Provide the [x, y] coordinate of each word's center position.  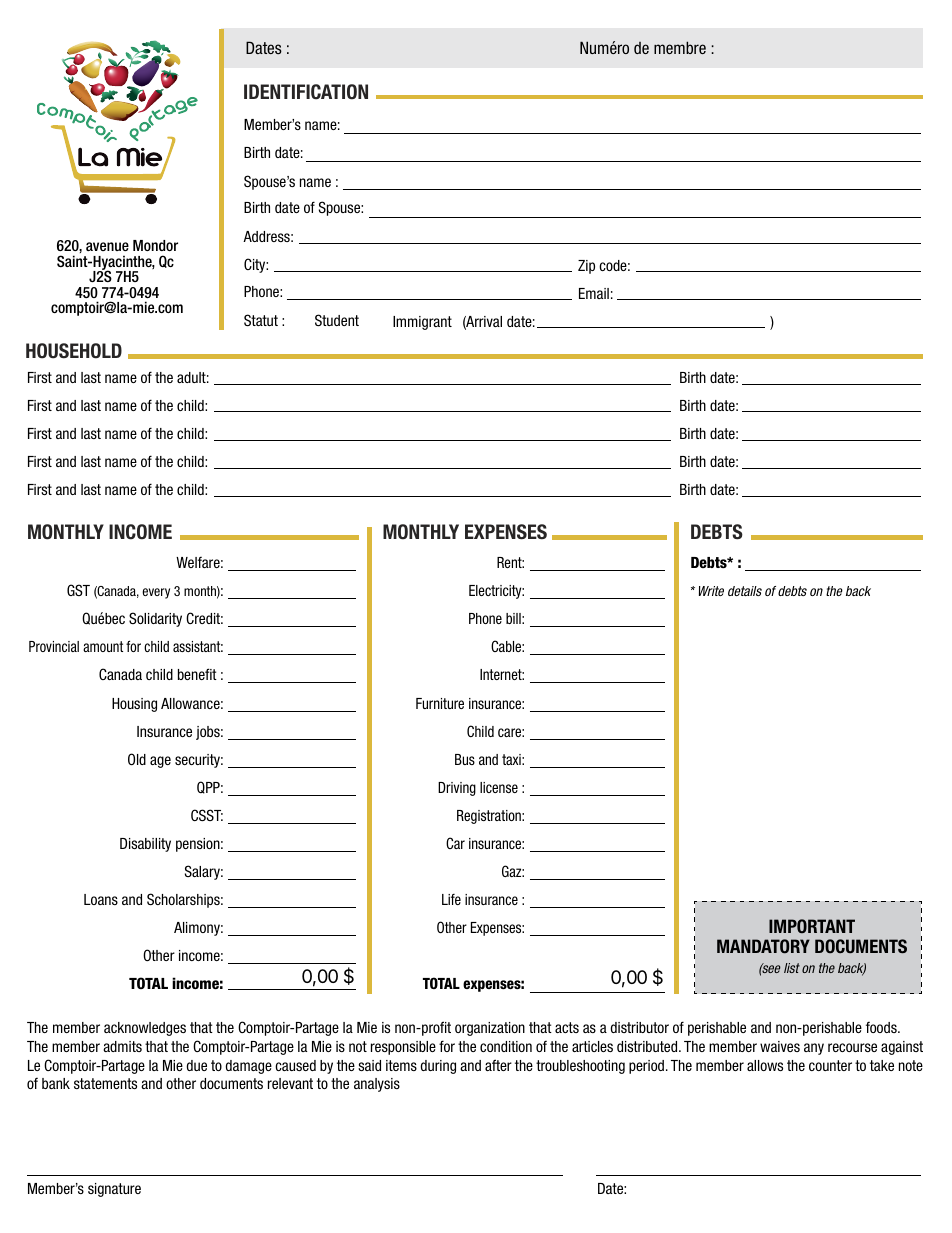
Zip [586, 267]
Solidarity [155, 619]
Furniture [440, 703]
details [745, 591]
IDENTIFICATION [306, 92]
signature [114, 1190]
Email [594, 293]
